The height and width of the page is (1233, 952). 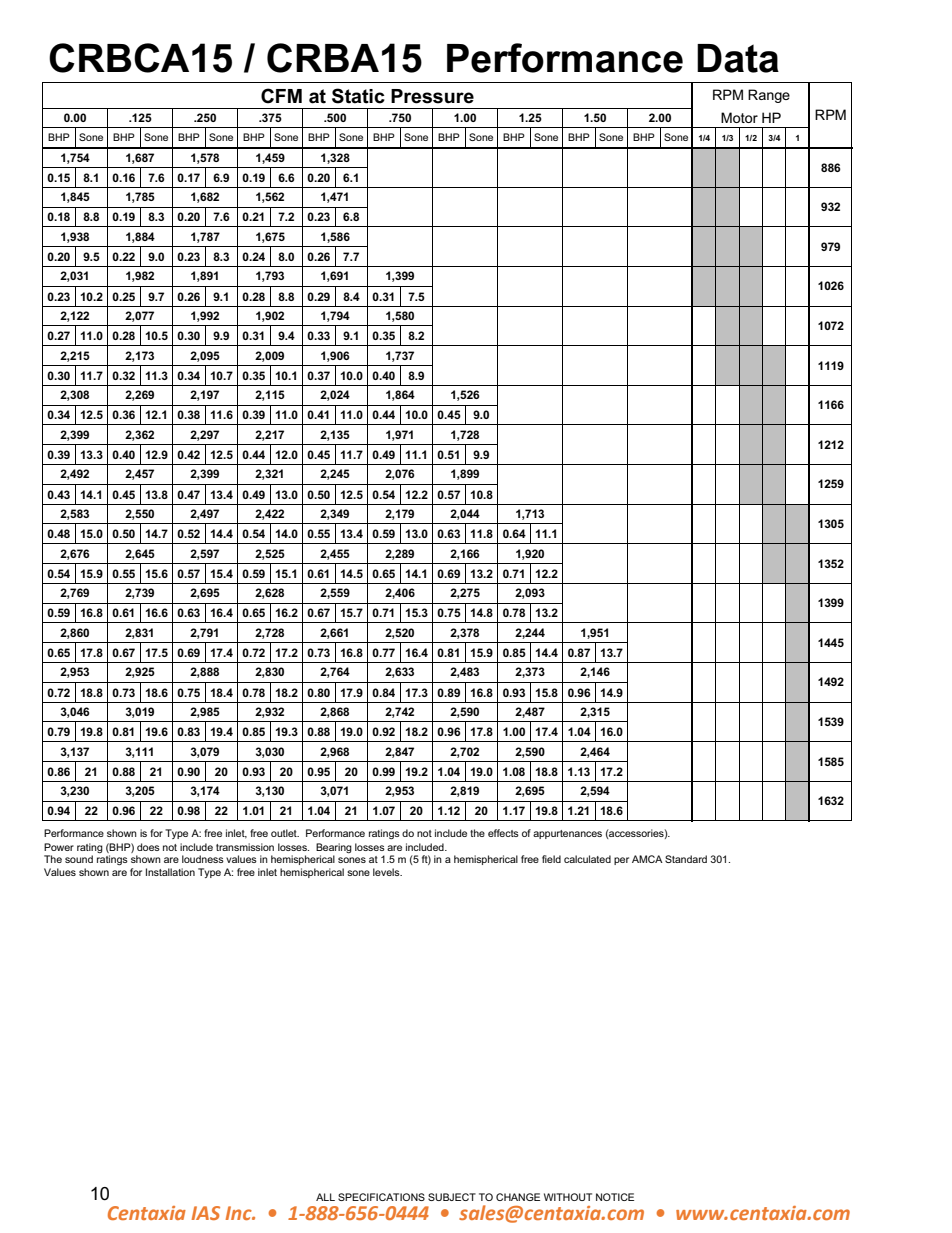 What do you see at coordinates (686, 859) in the page?
I see `Standard` at bounding box center [686, 859].
